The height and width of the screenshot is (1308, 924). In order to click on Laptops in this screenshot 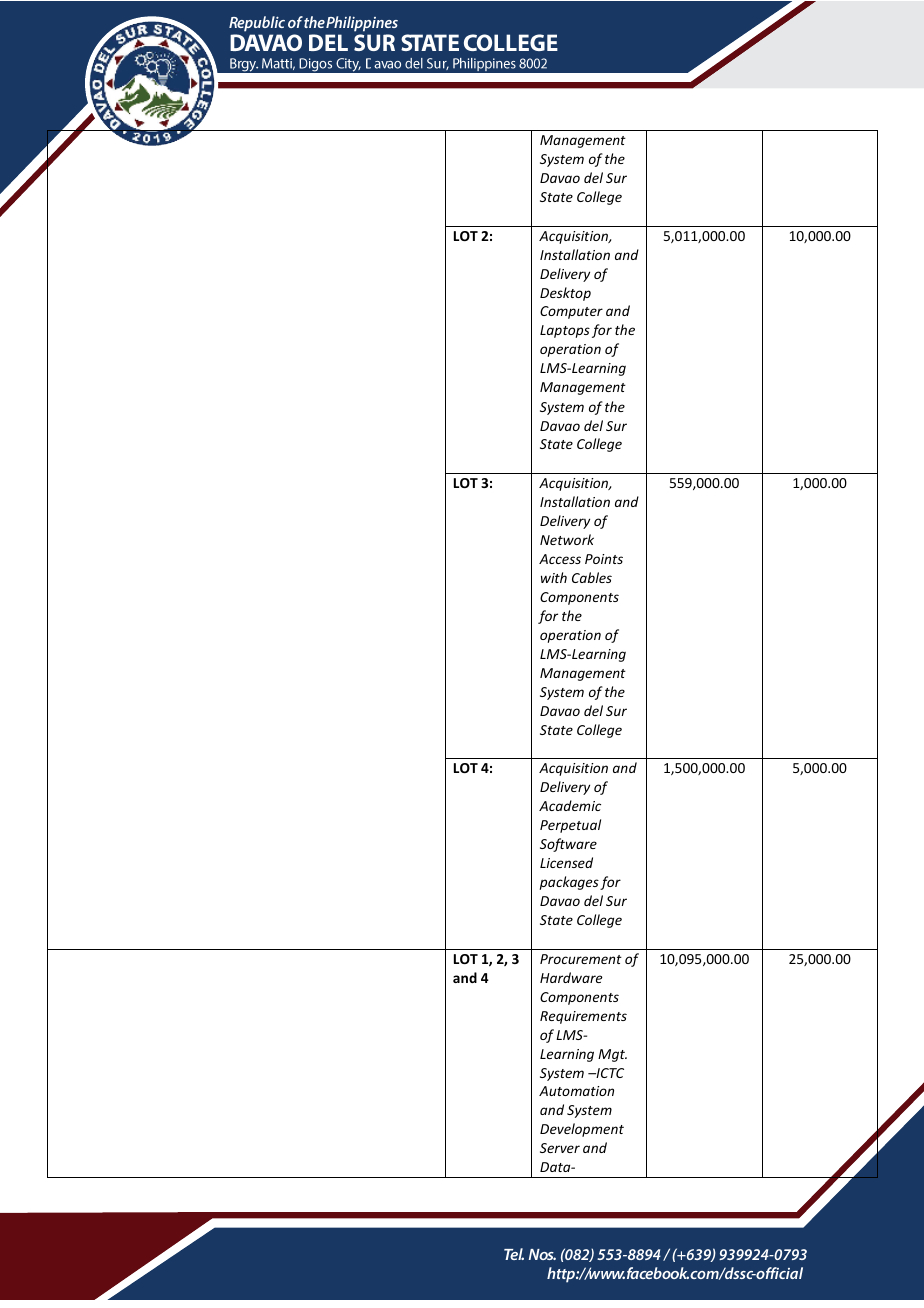, I will do `click(565, 331)`.
